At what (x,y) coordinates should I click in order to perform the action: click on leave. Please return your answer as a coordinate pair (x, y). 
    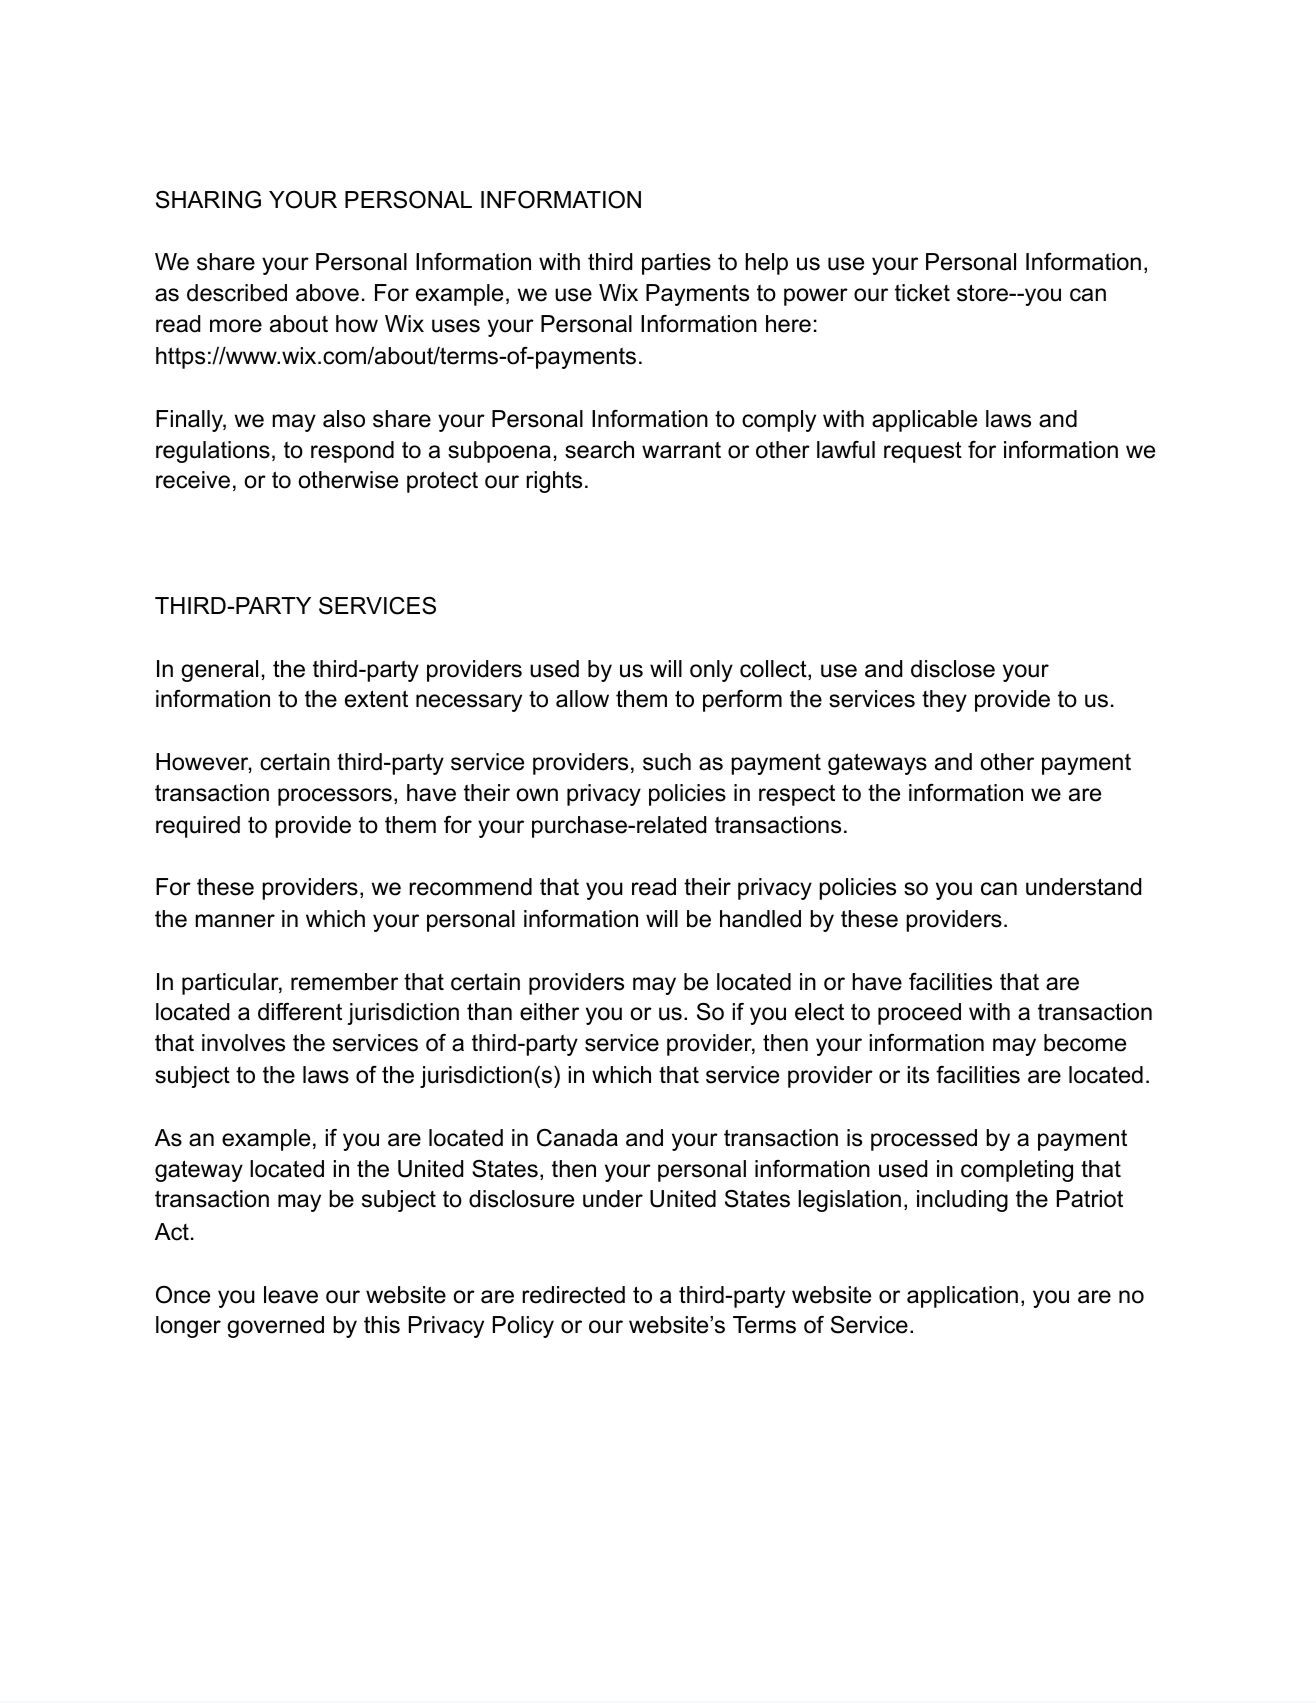
    Looking at the image, I should click on (291, 1295).
